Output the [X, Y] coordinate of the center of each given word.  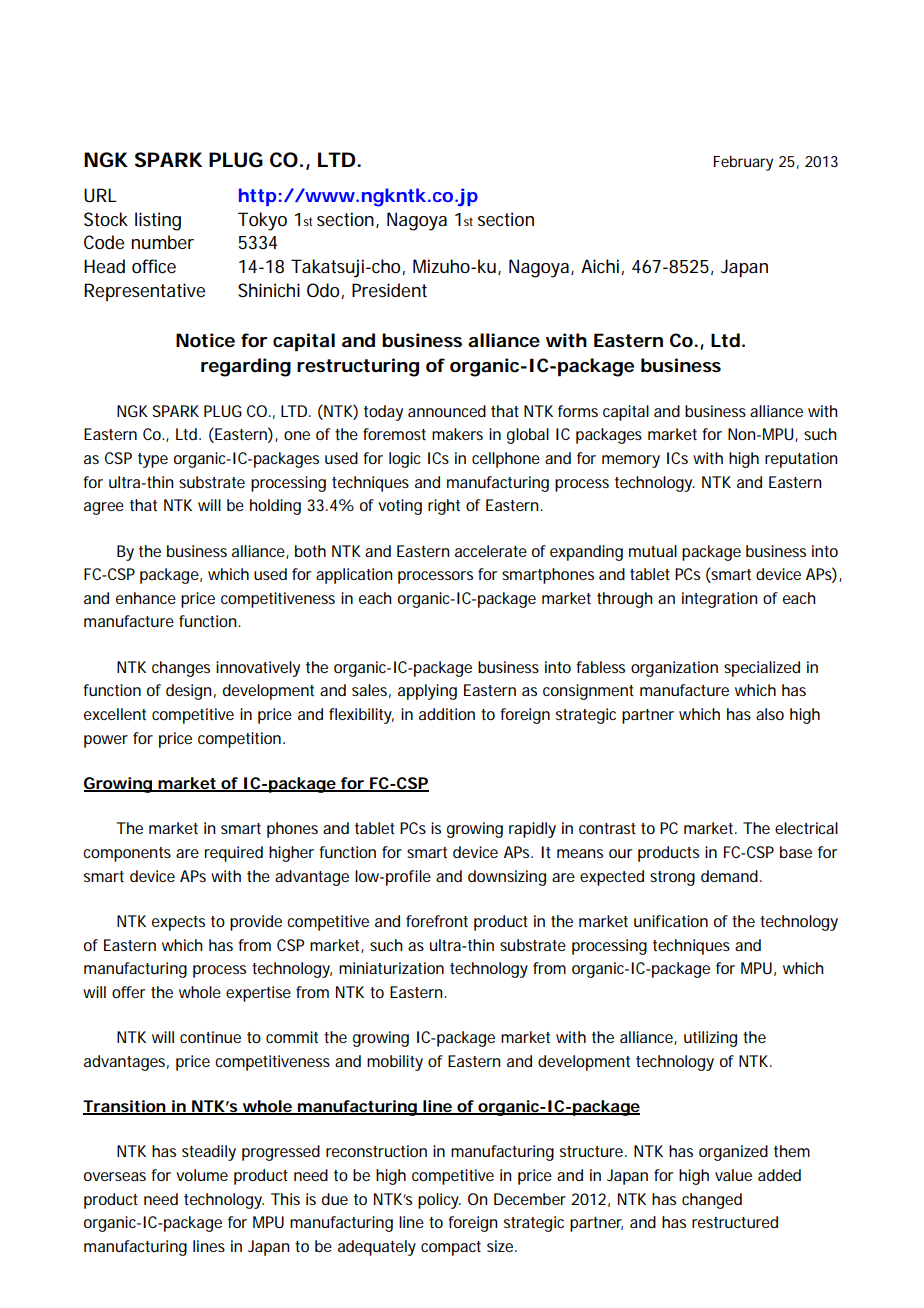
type [153, 460]
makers [457, 434]
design [189, 692]
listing [158, 221]
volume [202, 1175]
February [743, 163]
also [770, 714]
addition [447, 714]
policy [439, 1201]
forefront [437, 921]
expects [178, 923]
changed [712, 1201]
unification [671, 921]
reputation [801, 460]
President [389, 290]
